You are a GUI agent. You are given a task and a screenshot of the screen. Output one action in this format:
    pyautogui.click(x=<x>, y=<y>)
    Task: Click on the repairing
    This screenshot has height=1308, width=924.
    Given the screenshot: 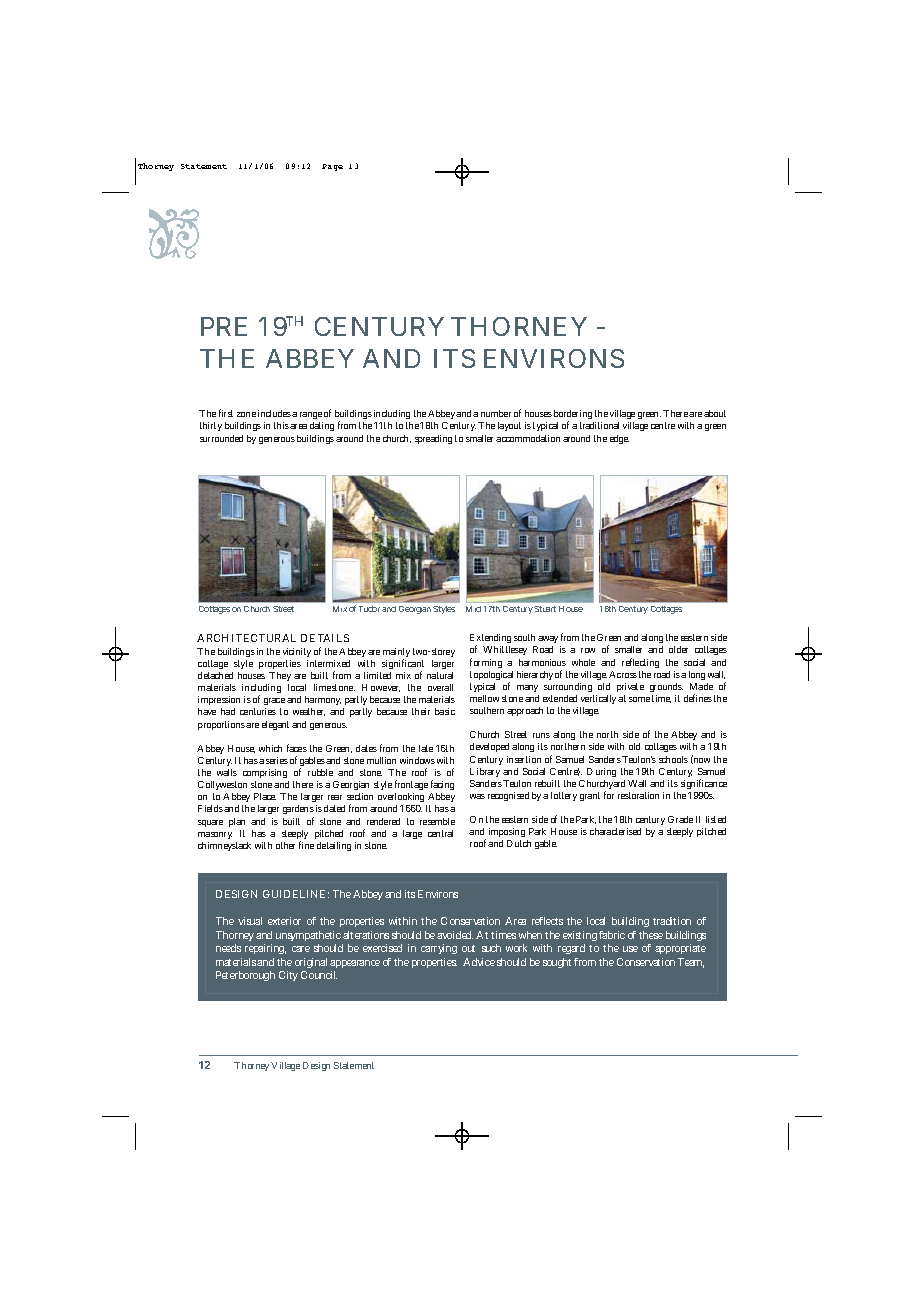 What is the action you would take?
    pyautogui.click(x=265, y=949)
